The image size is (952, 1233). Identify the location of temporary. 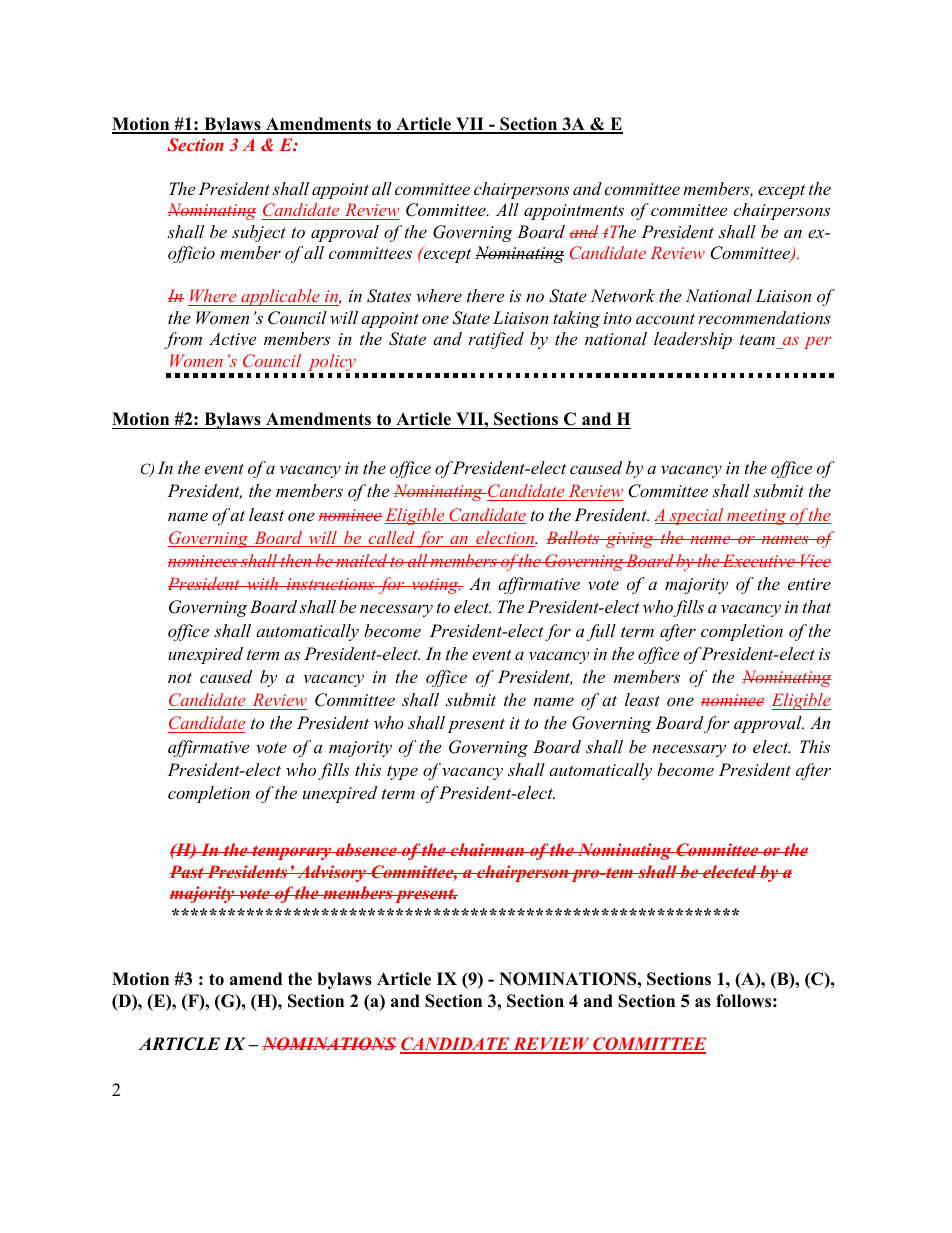
(292, 852).
